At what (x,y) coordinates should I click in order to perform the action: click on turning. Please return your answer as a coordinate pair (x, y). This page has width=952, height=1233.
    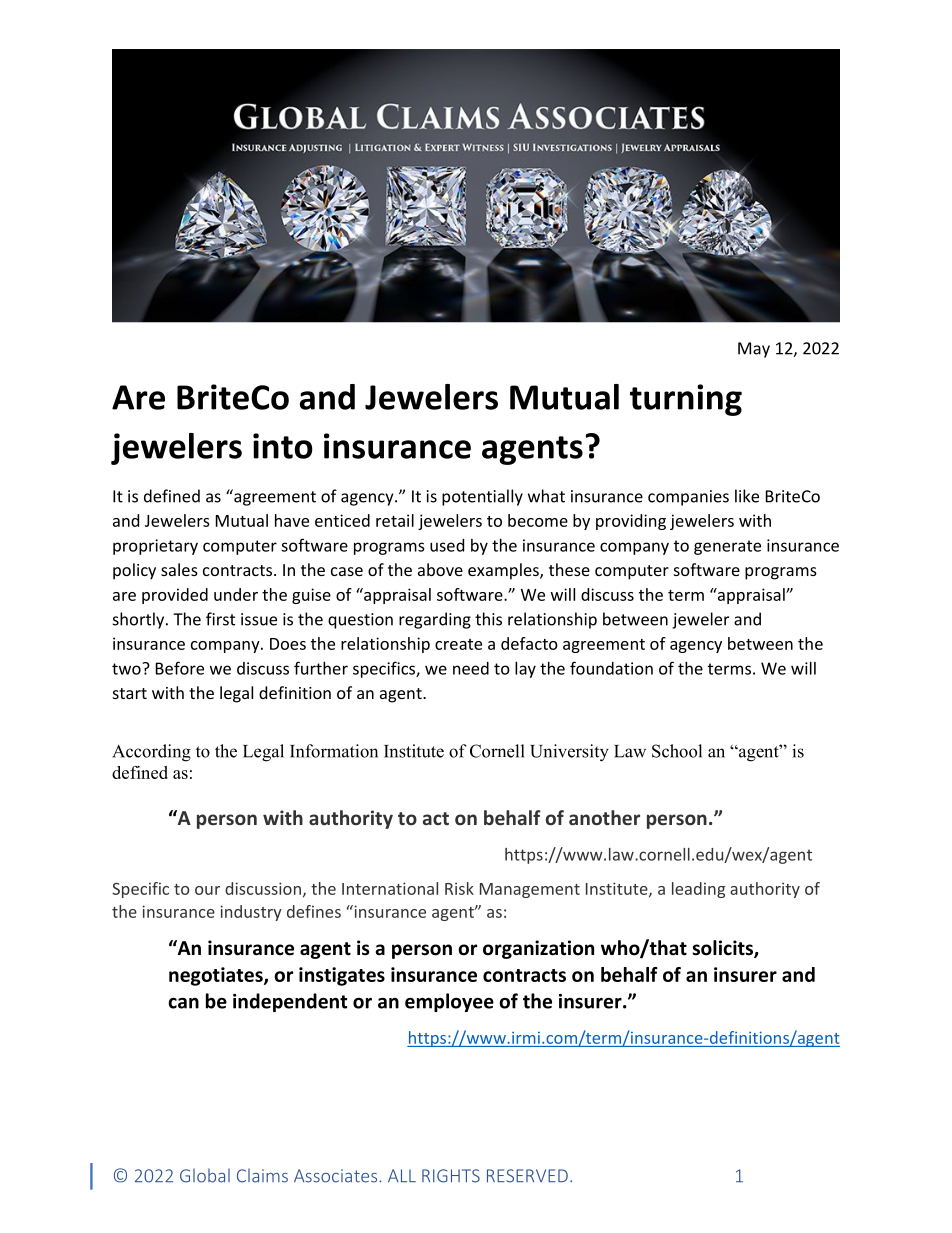
    Looking at the image, I should click on (686, 400).
